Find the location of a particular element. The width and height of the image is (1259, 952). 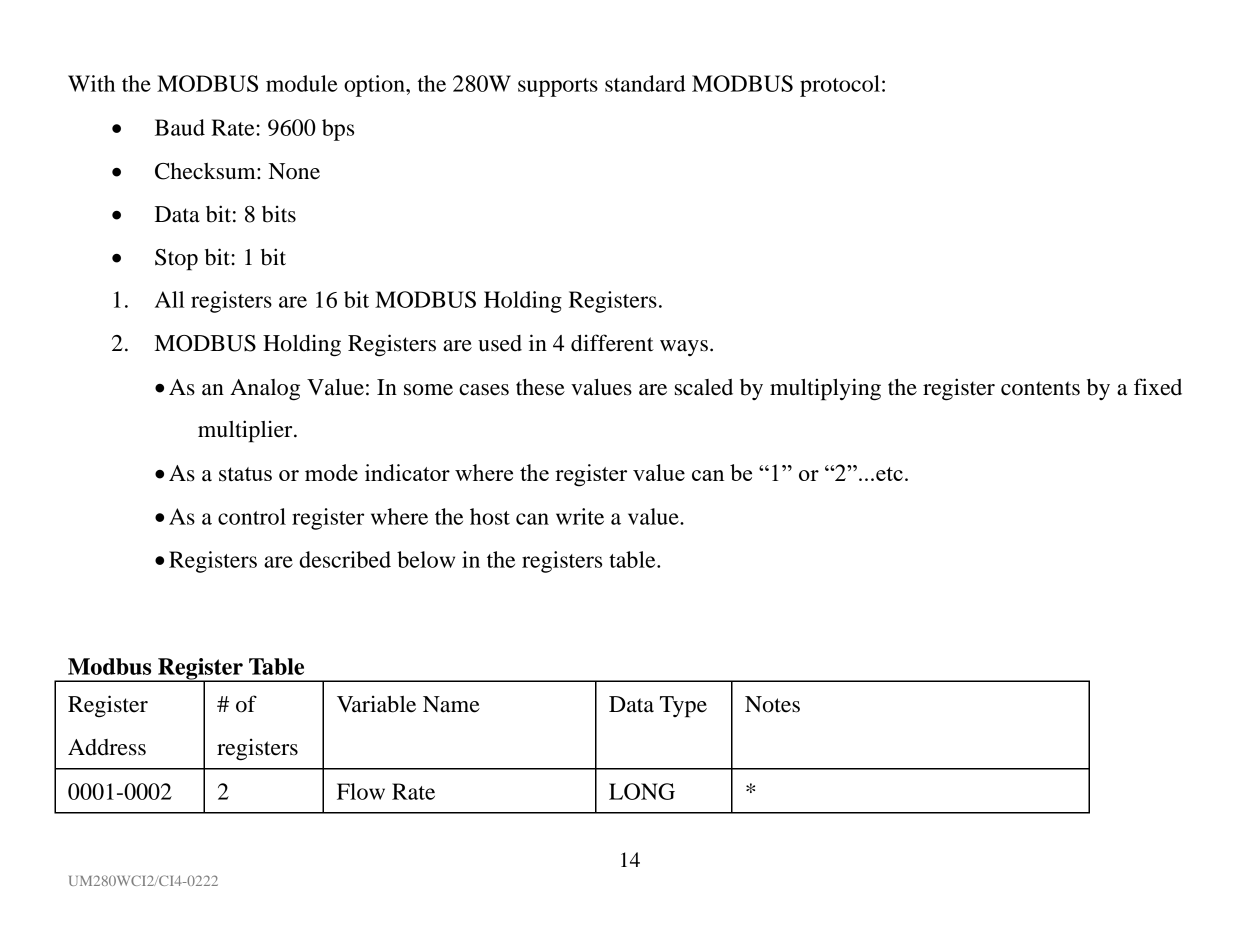

contents is located at coordinates (1040, 388).
